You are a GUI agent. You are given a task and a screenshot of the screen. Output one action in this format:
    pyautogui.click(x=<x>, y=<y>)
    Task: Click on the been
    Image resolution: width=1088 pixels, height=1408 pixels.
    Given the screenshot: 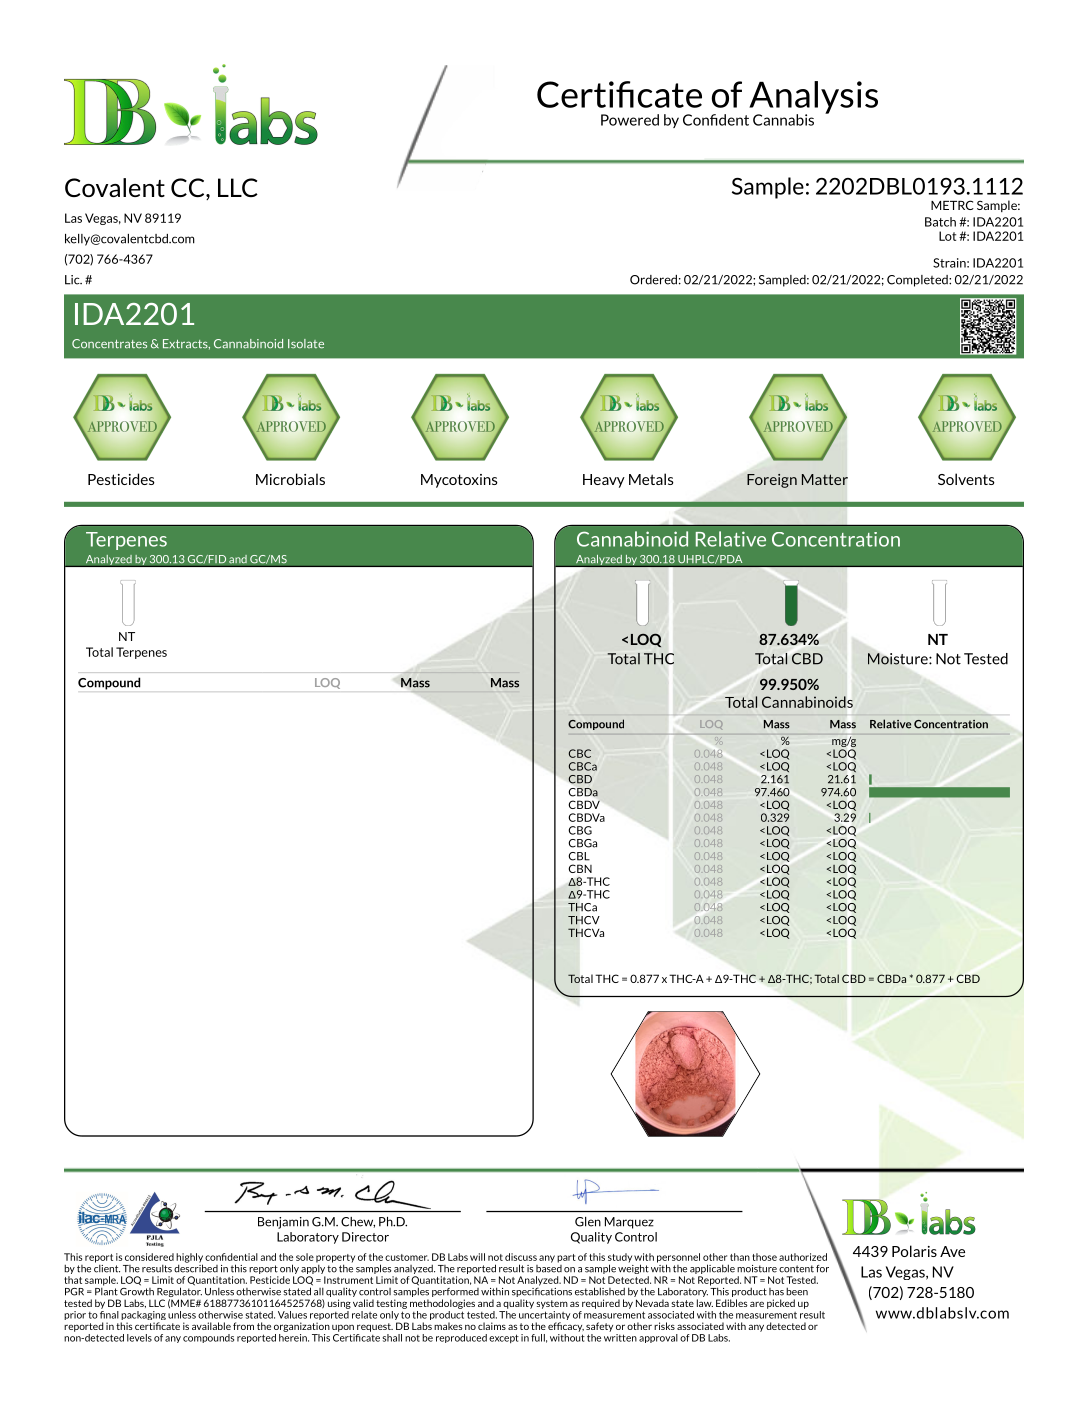 What is the action you would take?
    pyautogui.click(x=797, y=1291)
